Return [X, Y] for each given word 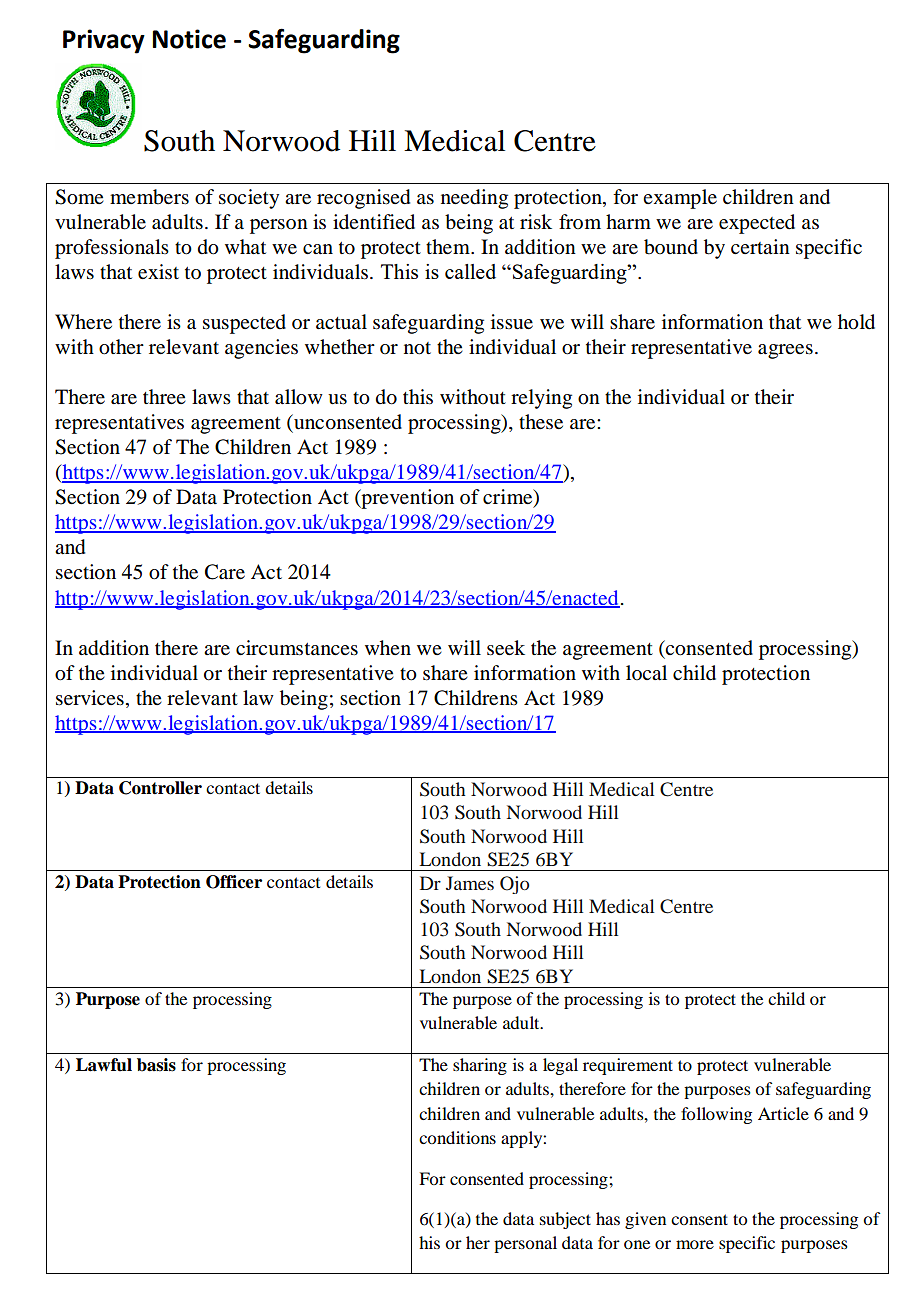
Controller [160, 788]
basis [156, 1065]
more [695, 1244]
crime [509, 498]
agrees [785, 351]
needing [474, 199]
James [470, 883]
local [646, 673]
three [164, 397]
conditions [457, 1137]
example [680, 199]
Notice [189, 39]
